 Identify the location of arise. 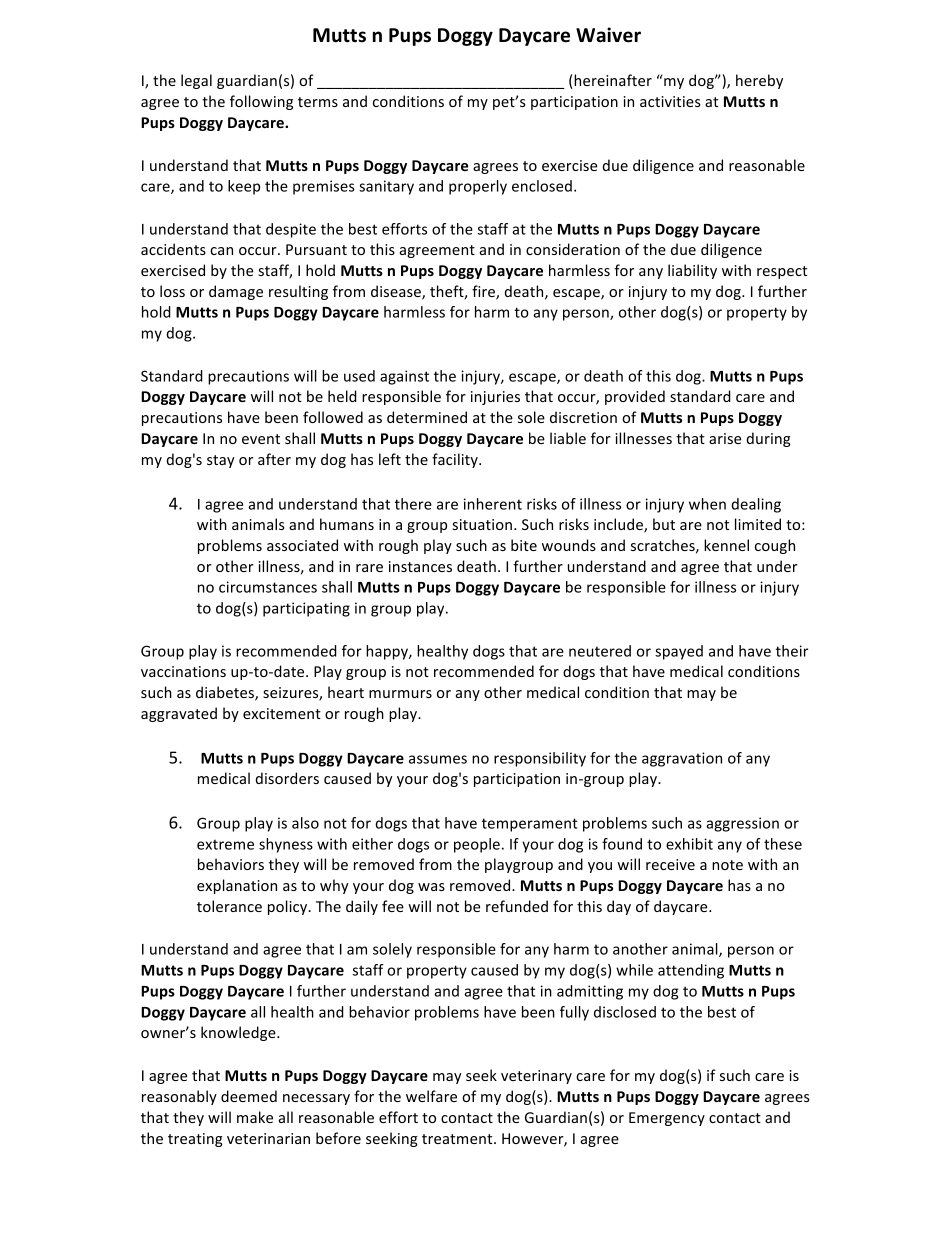
(725, 438).
